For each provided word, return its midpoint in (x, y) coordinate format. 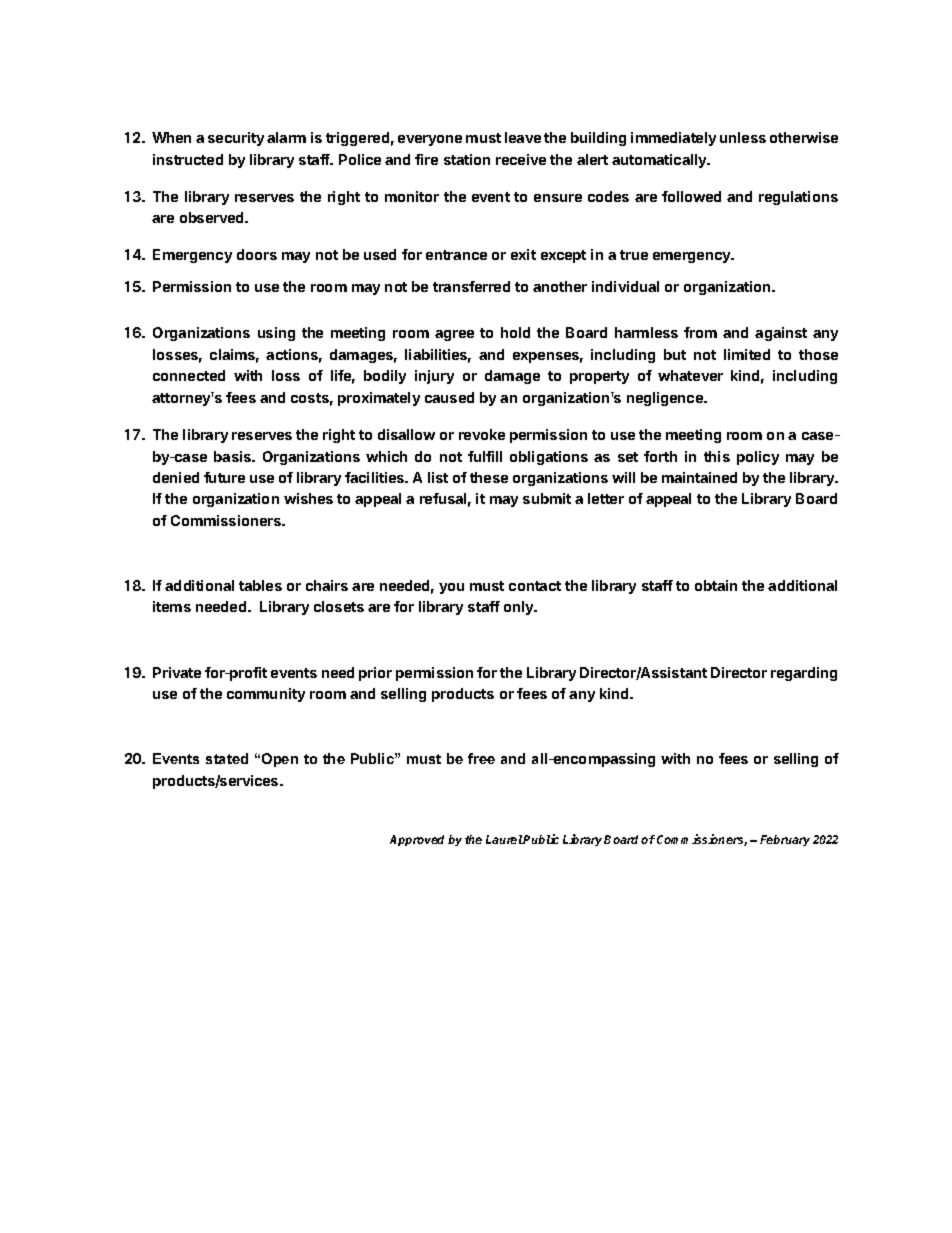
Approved (417, 840)
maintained (699, 477)
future (224, 477)
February (785, 840)
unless (743, 137)
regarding (804, 674)
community (266, 695)
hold (515, 332)
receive (521, 159)
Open (280, 760)
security (236, 139)
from (700, 332)
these (489, 477)
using (276, 334)
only (520, 608)
